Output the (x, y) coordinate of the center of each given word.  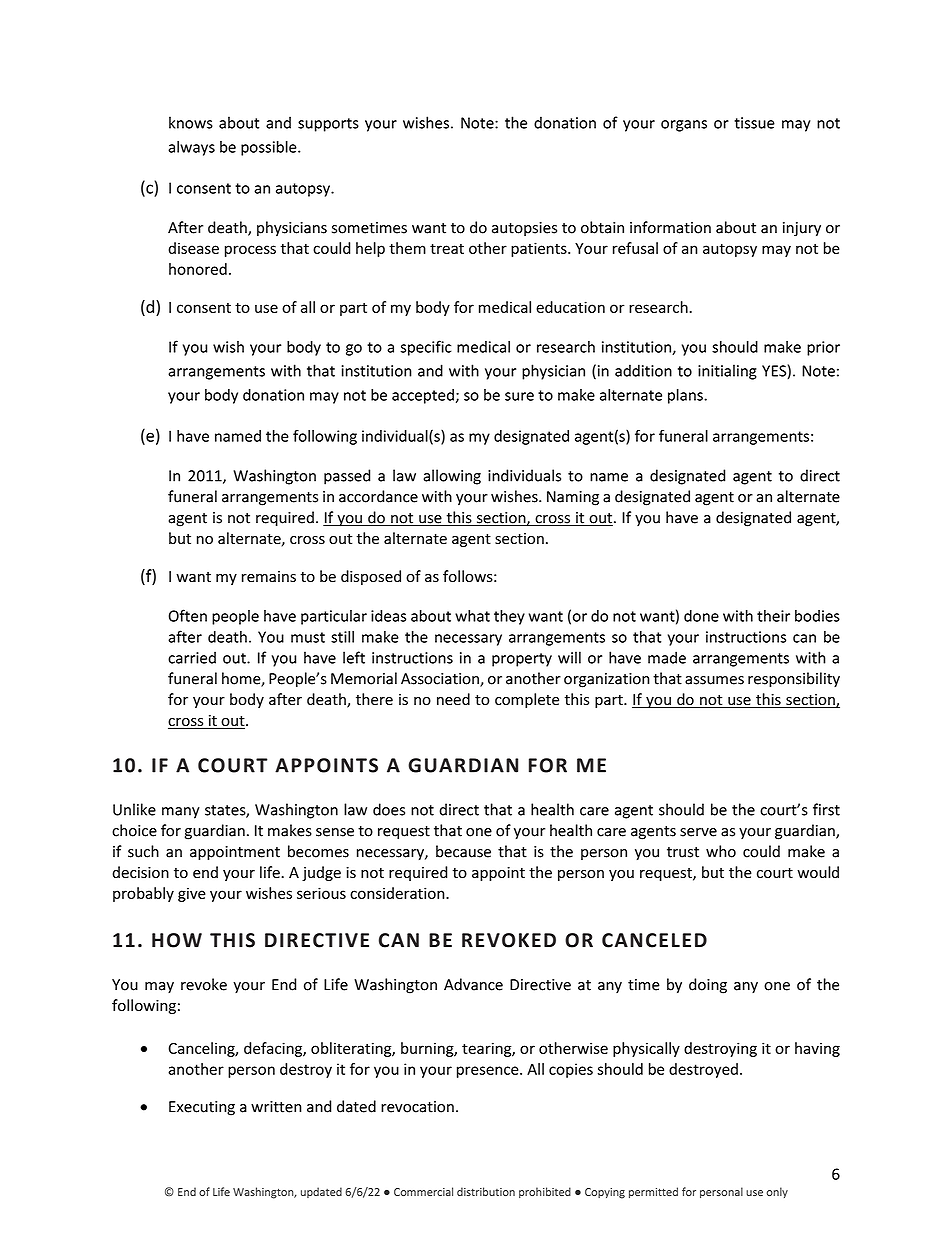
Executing (202, 1108)
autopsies (524, 229)
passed (347, 477)
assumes (714, 680)
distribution (486, 1191)
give (192, 894)
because (463, 851)
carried (192, 657)
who (721, 851)
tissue (754, 123)
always (191, 148)
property (522, 660)
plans (686, 396)
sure (519, 396)
